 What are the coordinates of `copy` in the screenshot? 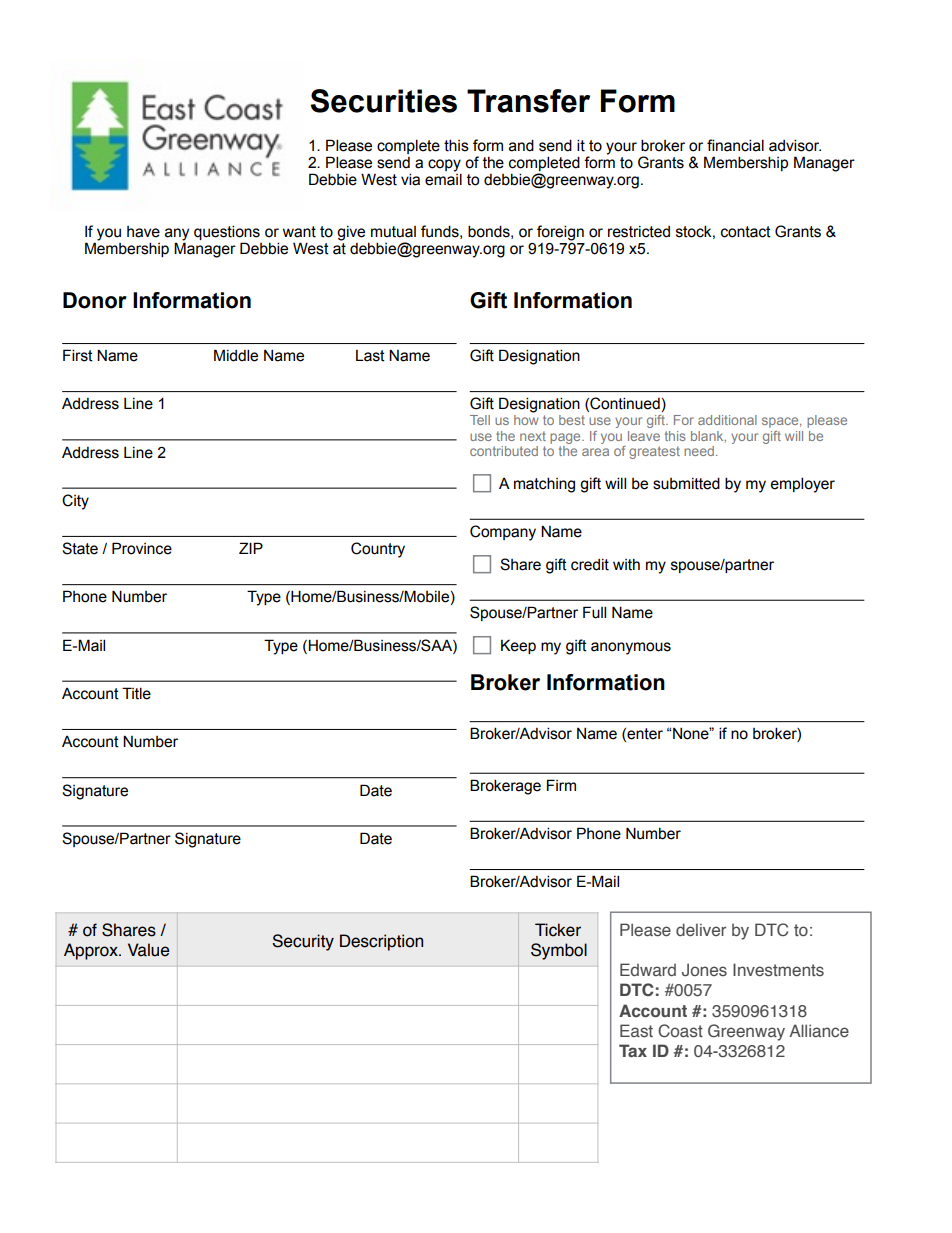 It's located at (444, 166).
